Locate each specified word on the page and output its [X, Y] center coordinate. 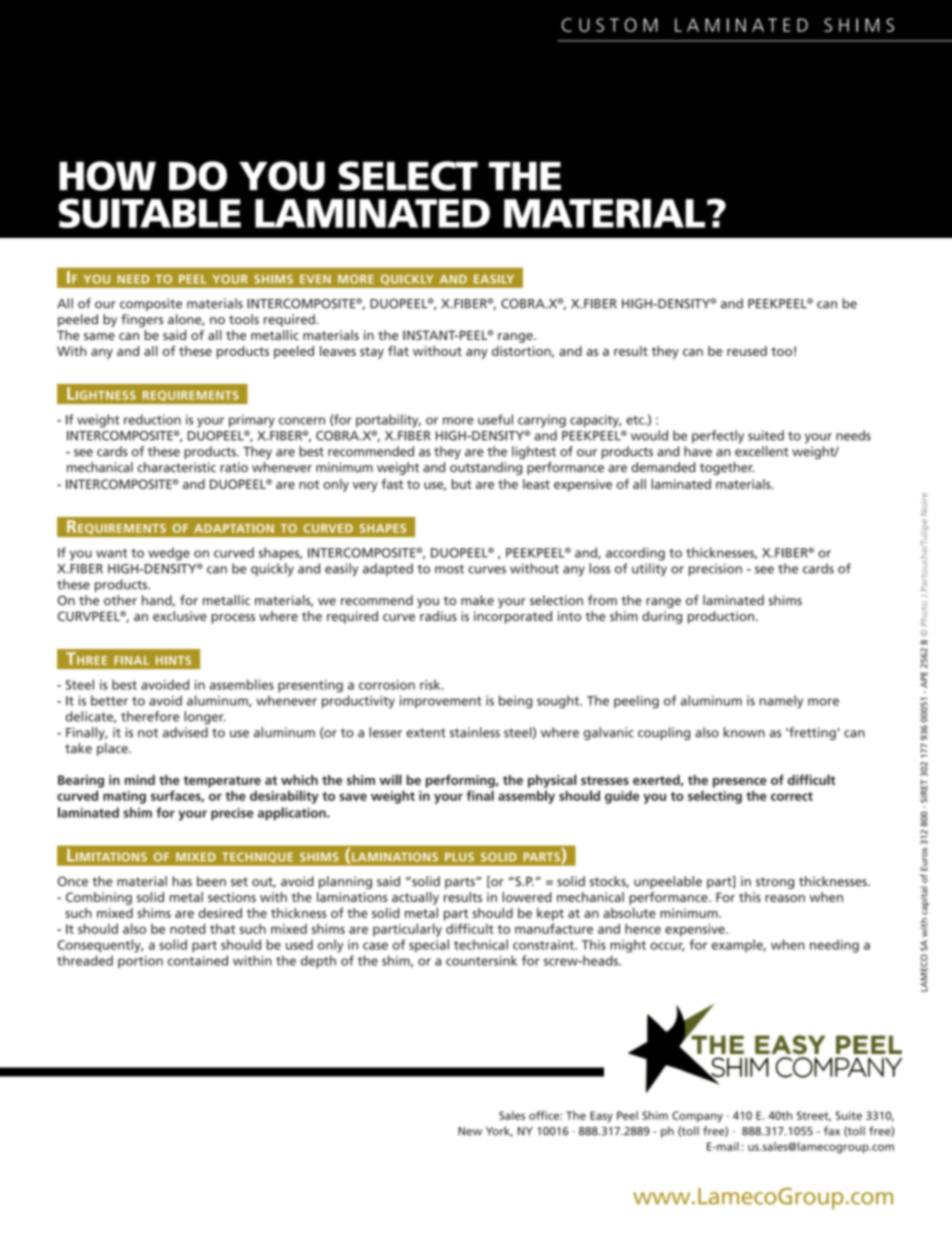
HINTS [173, 660]
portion [140, 962]
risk [431, 684]
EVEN [315, 279]
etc [636, 420]
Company [697, 1117]
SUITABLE [150, 213]
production [722, 617]
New [470, 1131]
